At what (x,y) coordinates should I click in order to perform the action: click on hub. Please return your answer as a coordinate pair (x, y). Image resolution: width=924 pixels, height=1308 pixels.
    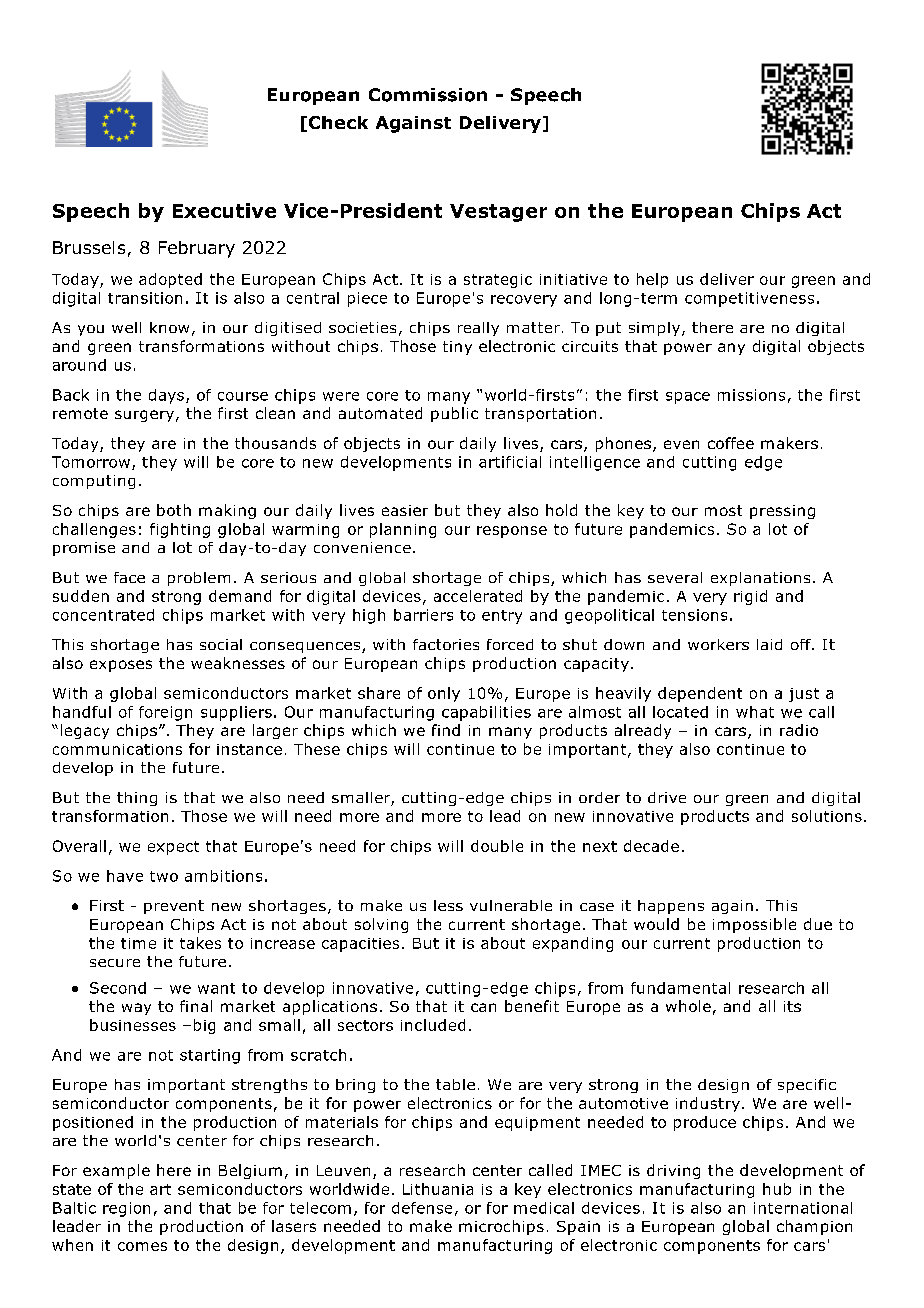
    Looking at the image, I should click on (777, 1189).
